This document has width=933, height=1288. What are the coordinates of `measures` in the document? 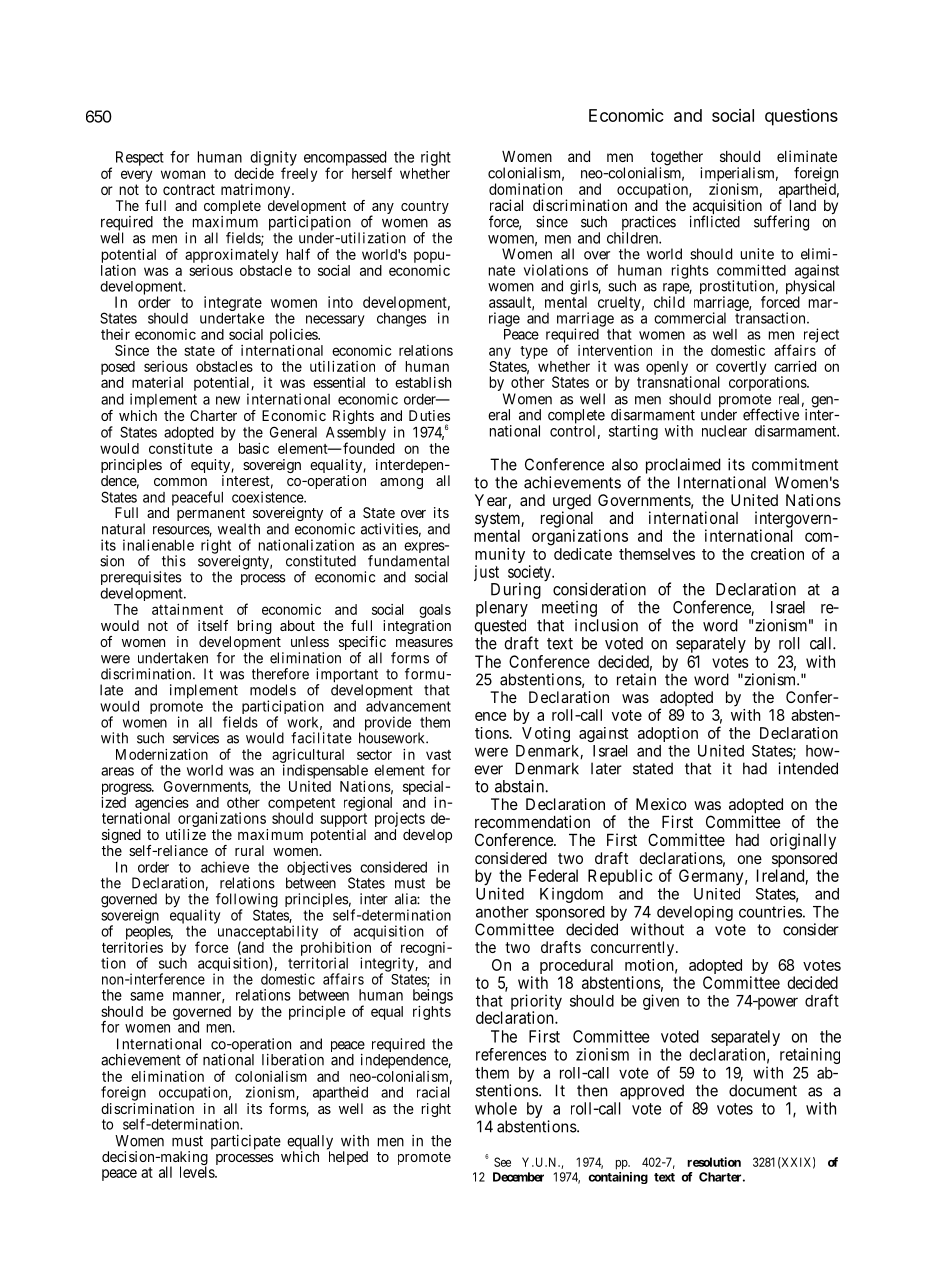 It's located at (424, 643).
